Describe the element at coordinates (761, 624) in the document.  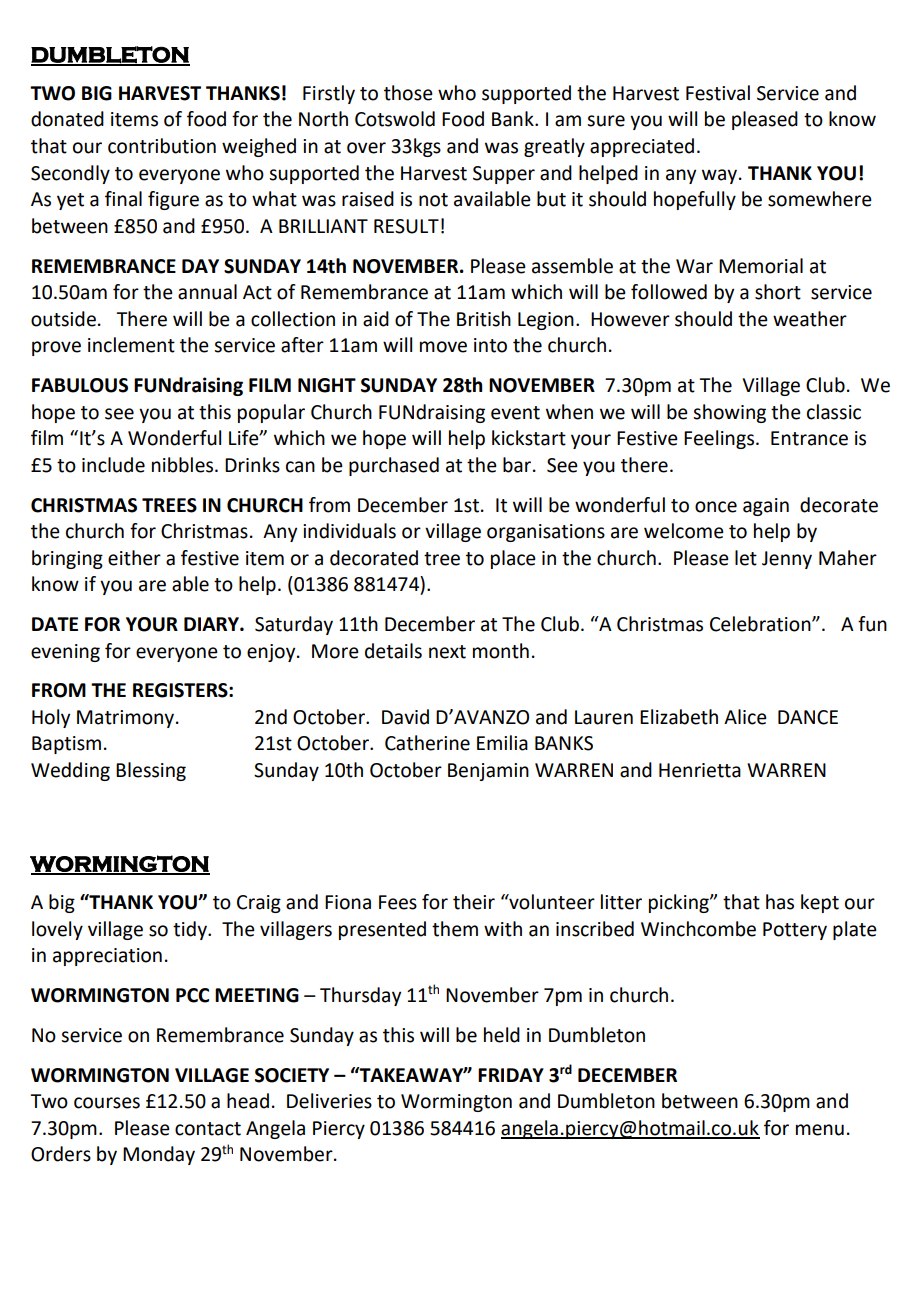
I see `Celebration` at that location.
